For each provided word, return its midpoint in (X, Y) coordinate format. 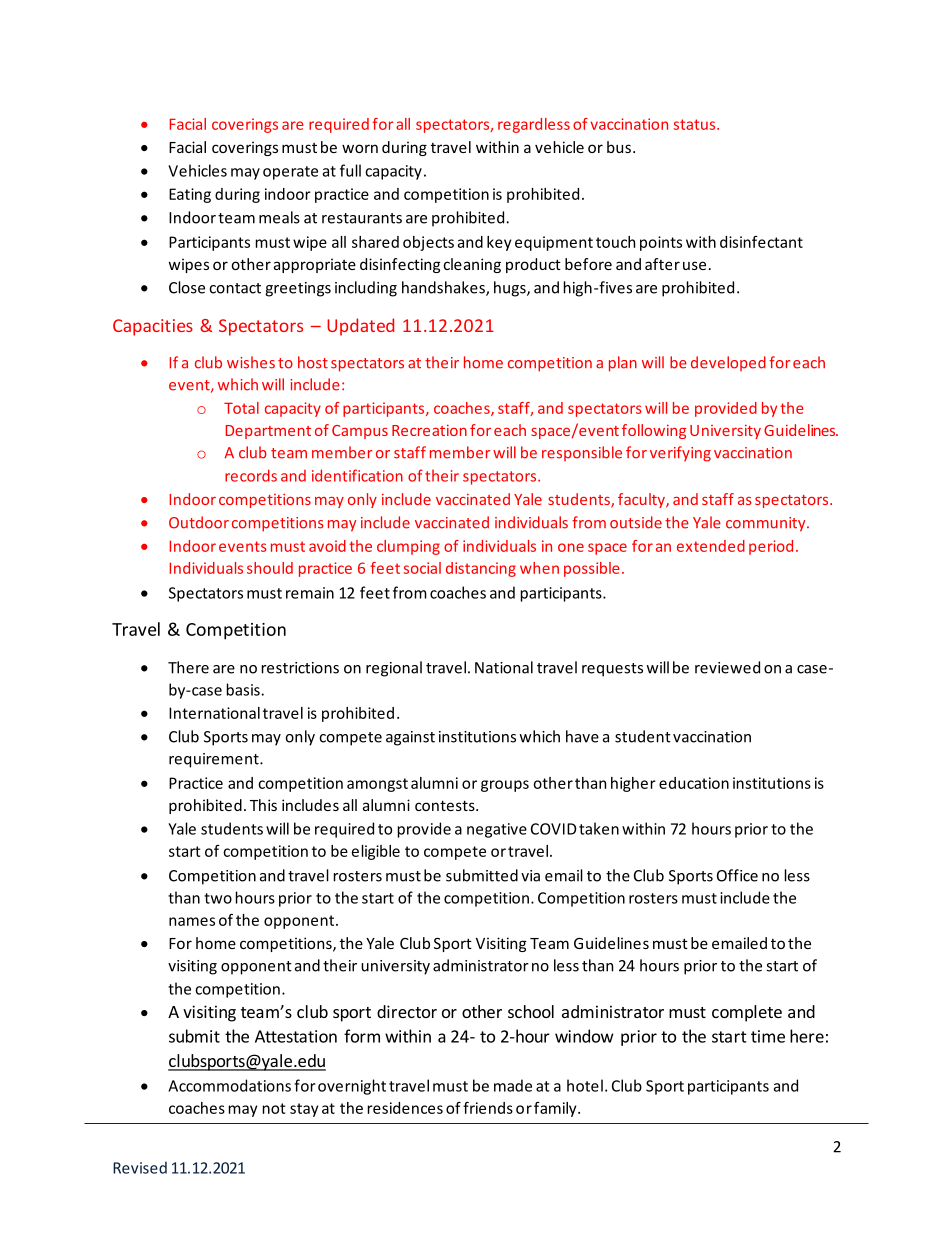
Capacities (153, 327)
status (696, 124)
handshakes (444, 288)
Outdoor (199, 522)
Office (737, 875)
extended (711, 546)
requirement (215, 760)
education (694, 783)
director (407, 1011)
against (410, 738)
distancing (481, 569)
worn (360, 148)
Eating (190, 195)
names (192, 921)
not (274, 1108)
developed (728, 363)
